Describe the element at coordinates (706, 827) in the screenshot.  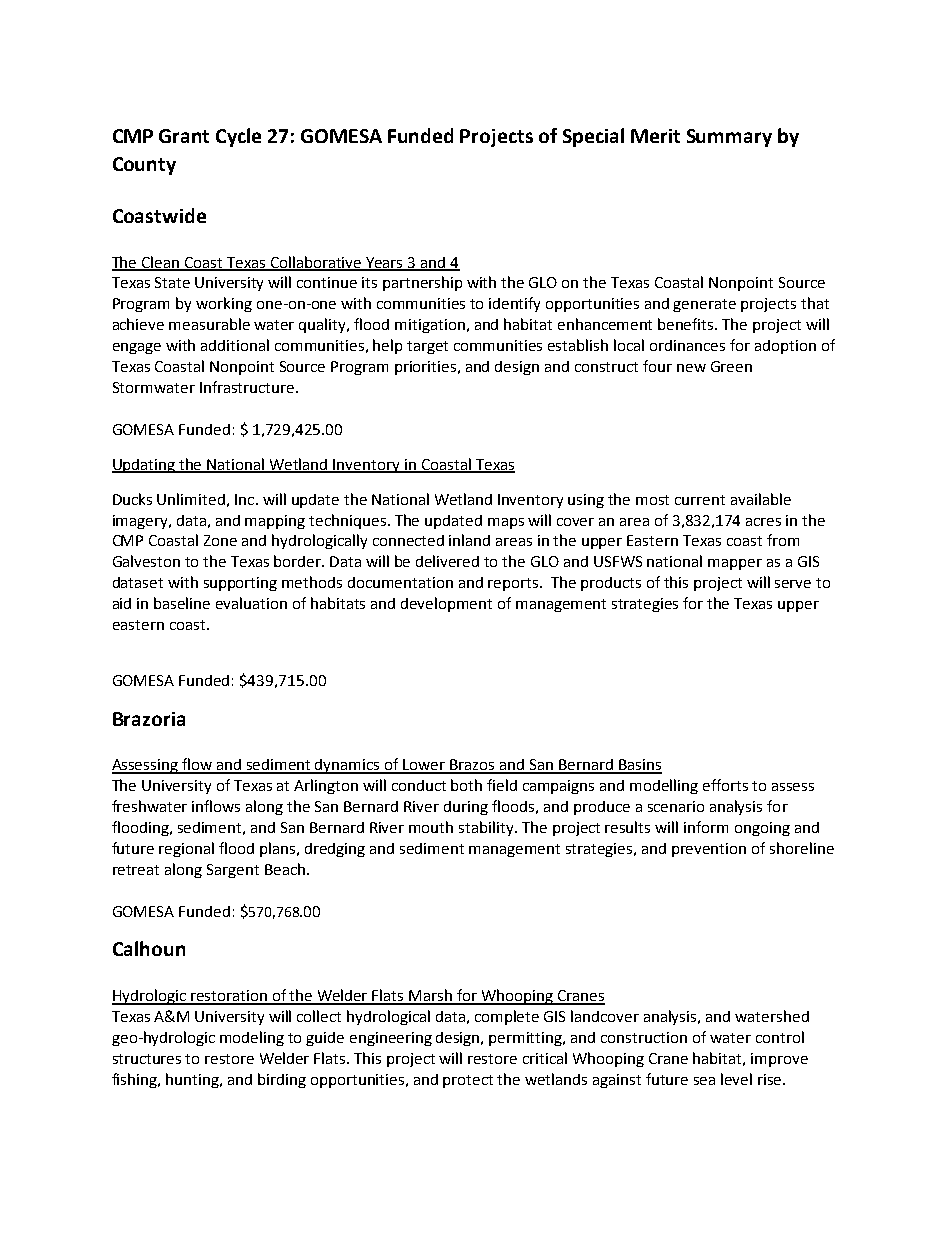
I see `inform` at that location.
